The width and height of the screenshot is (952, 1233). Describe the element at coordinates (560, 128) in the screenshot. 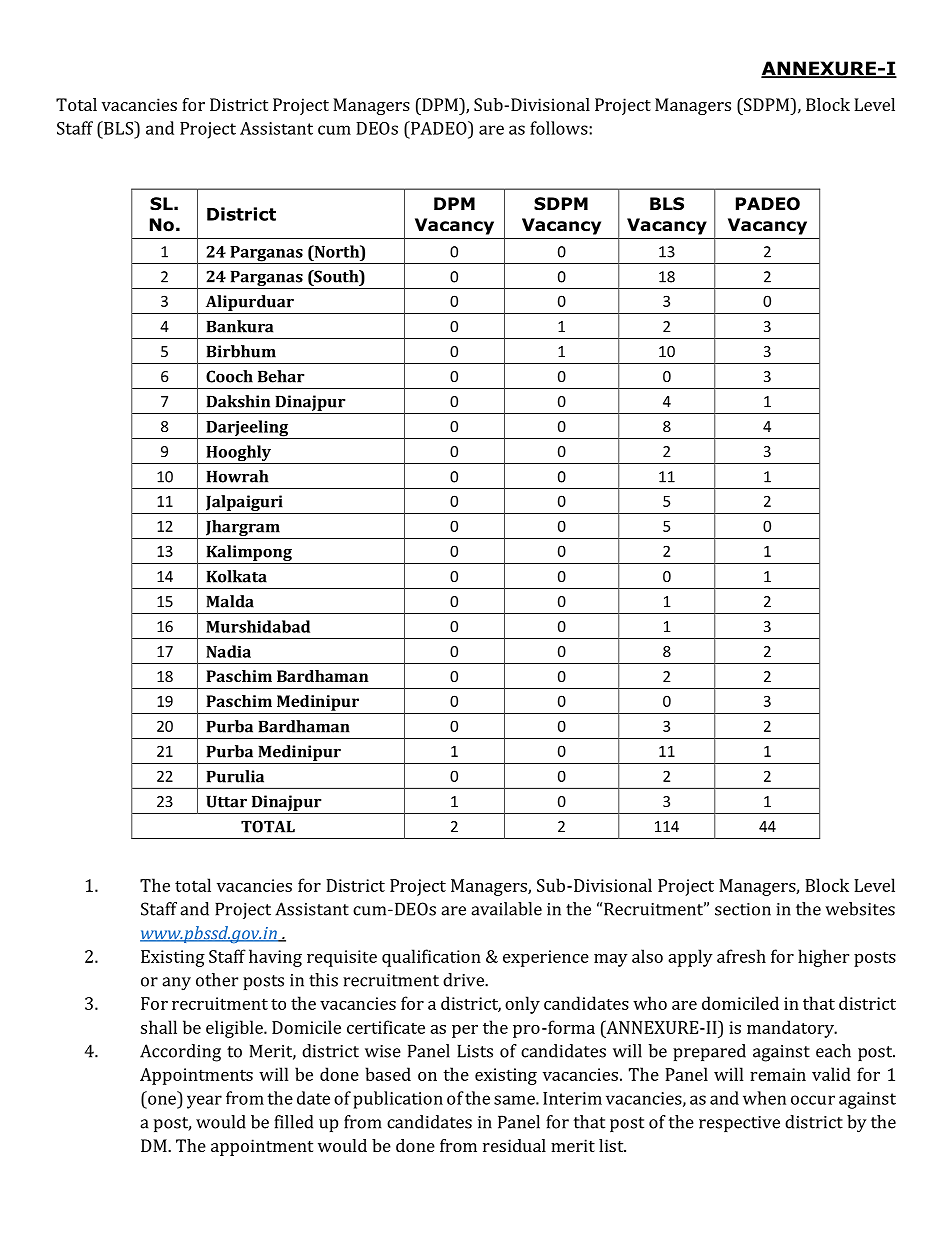

I see `follows` at that location.
